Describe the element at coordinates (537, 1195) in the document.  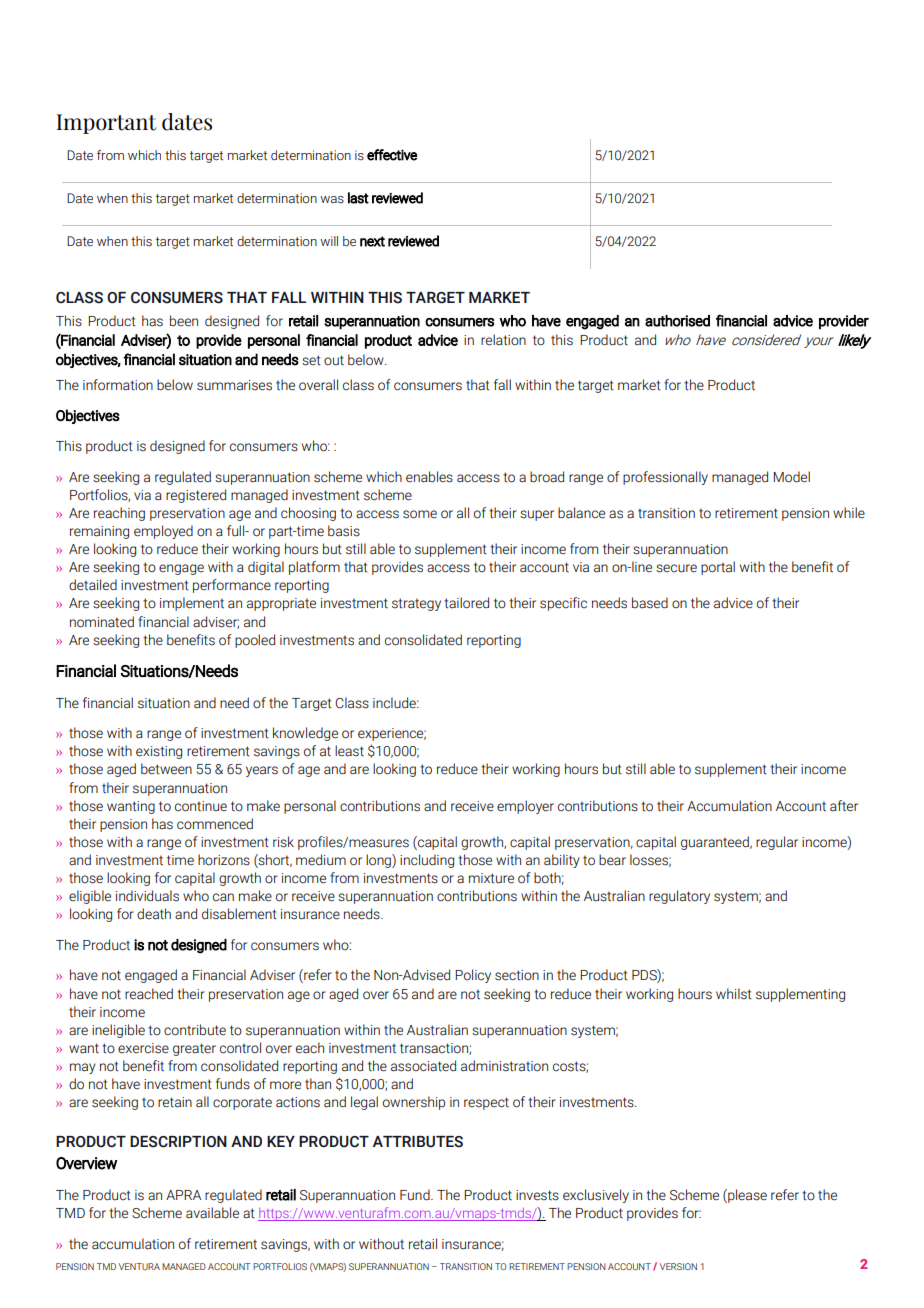
I see `invests` at that location.
